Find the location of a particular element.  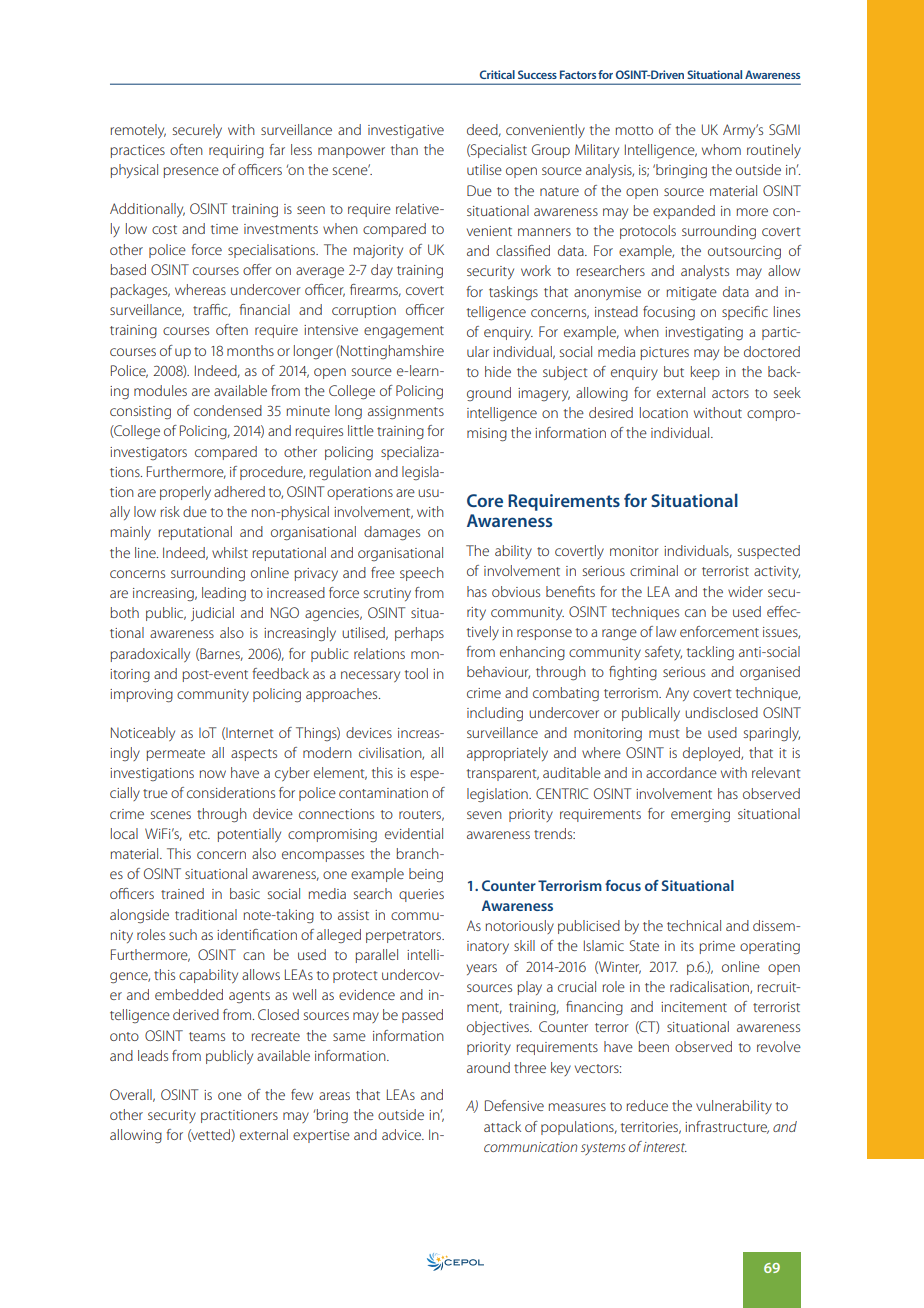

wider is located at coordinates (745, 591).
